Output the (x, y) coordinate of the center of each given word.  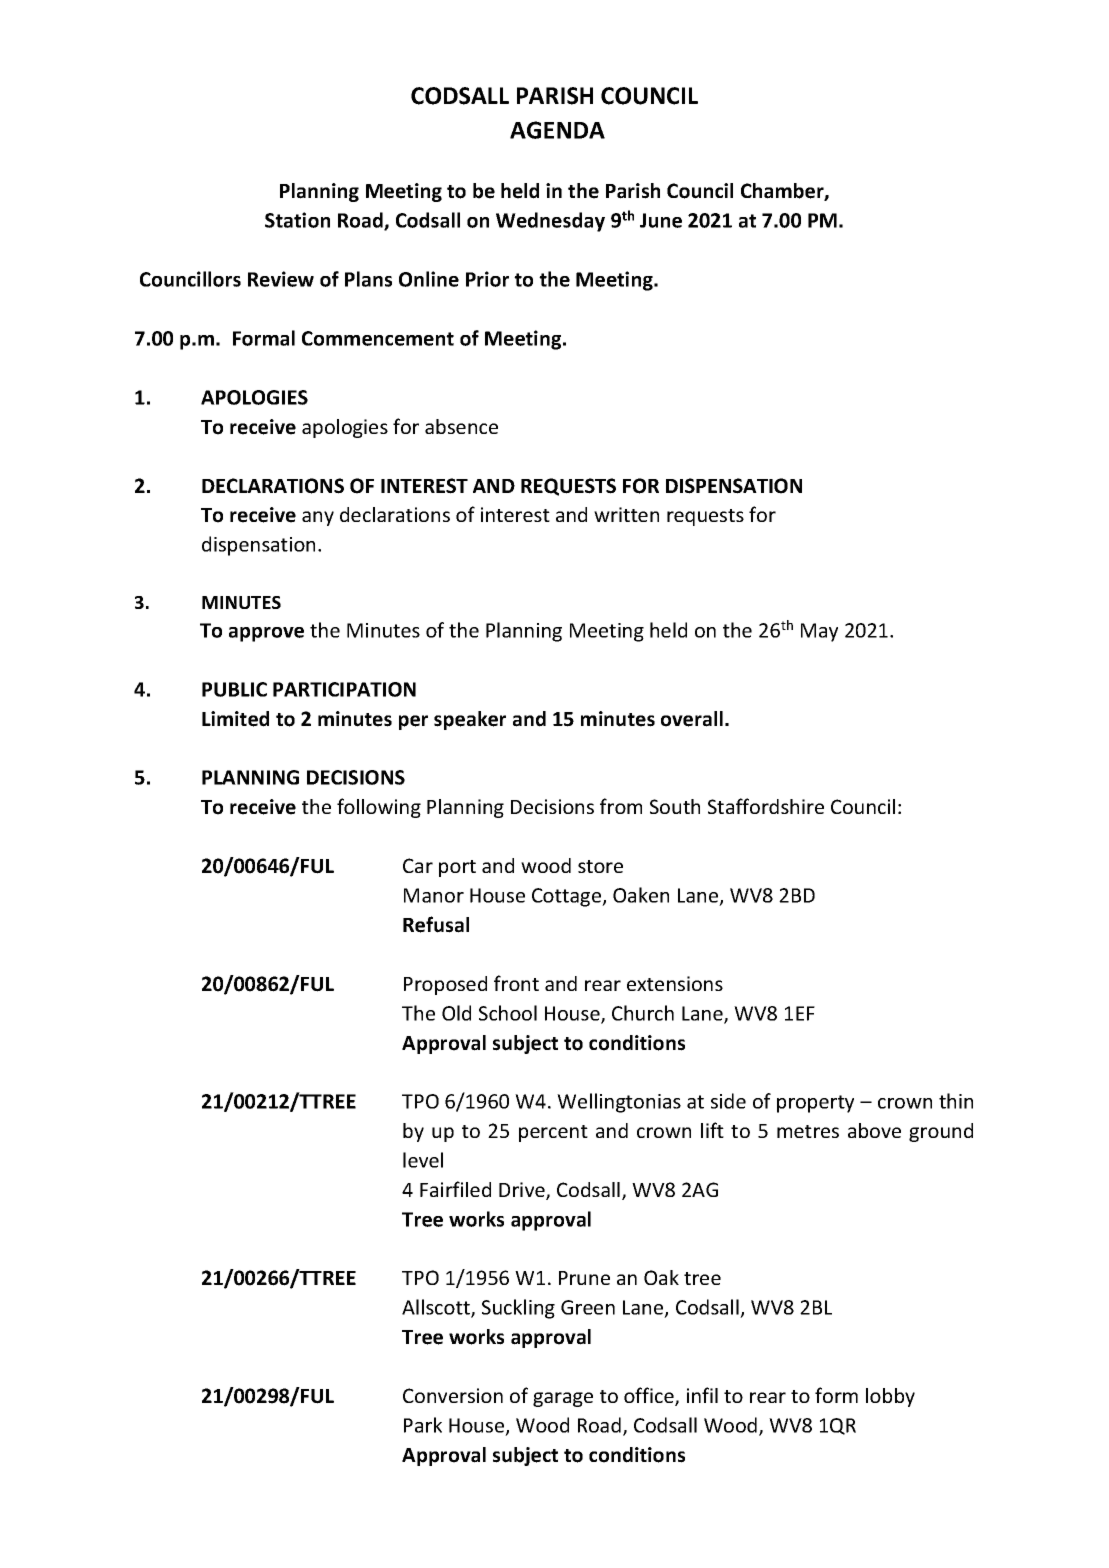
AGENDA (557, 130)
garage (563, 1399)
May (819, 632)
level (423, 1160)
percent (553, 1133)
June (661, 220)
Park (423, 1425)
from (621, 806)
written (626, 514)
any (318, 518)
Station (297, 220)
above (874, 1130)
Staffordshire (766, 806)
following (379, 808)
